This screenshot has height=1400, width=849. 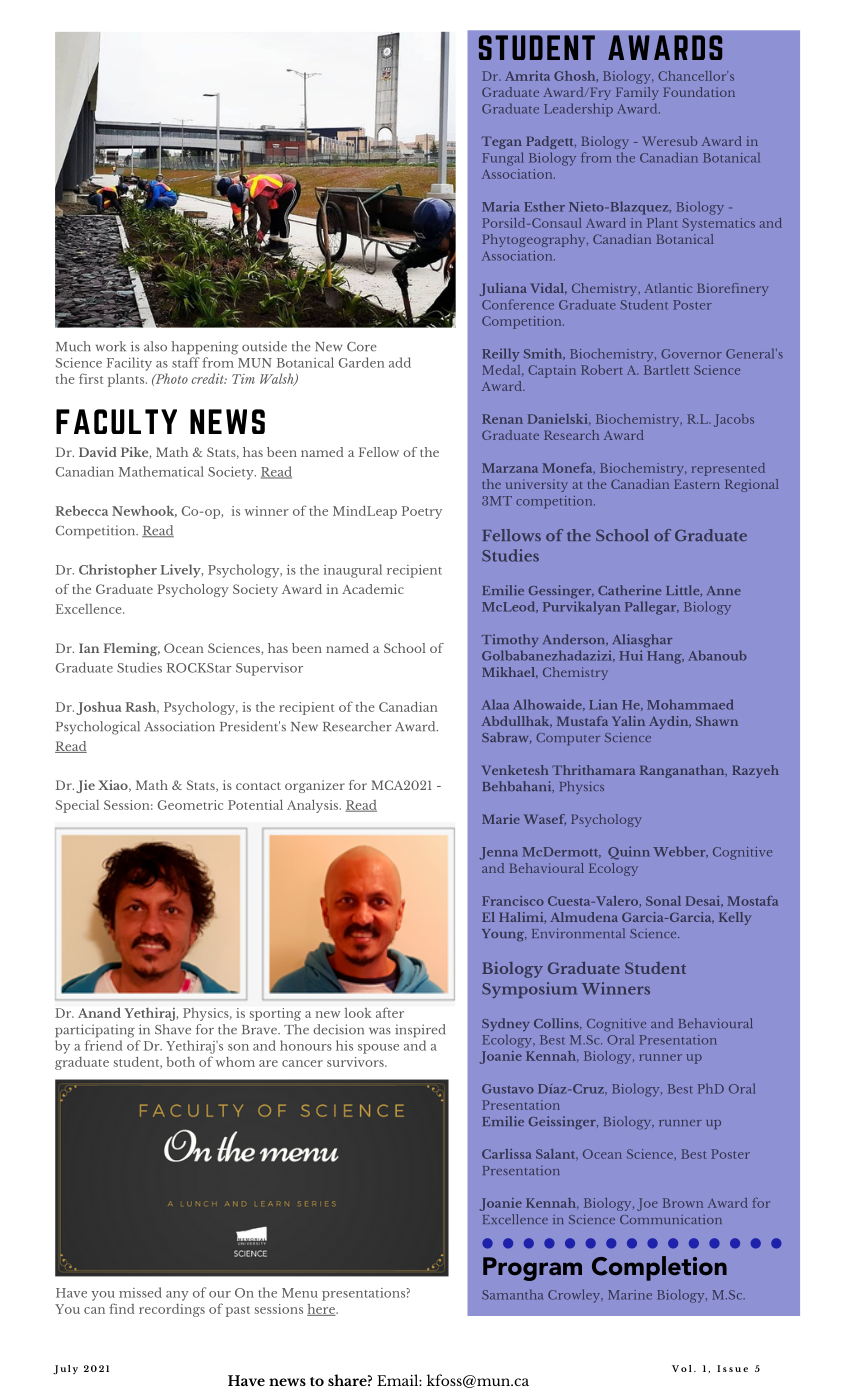 I want to click on Joshua, so click(x=99, y=708).
